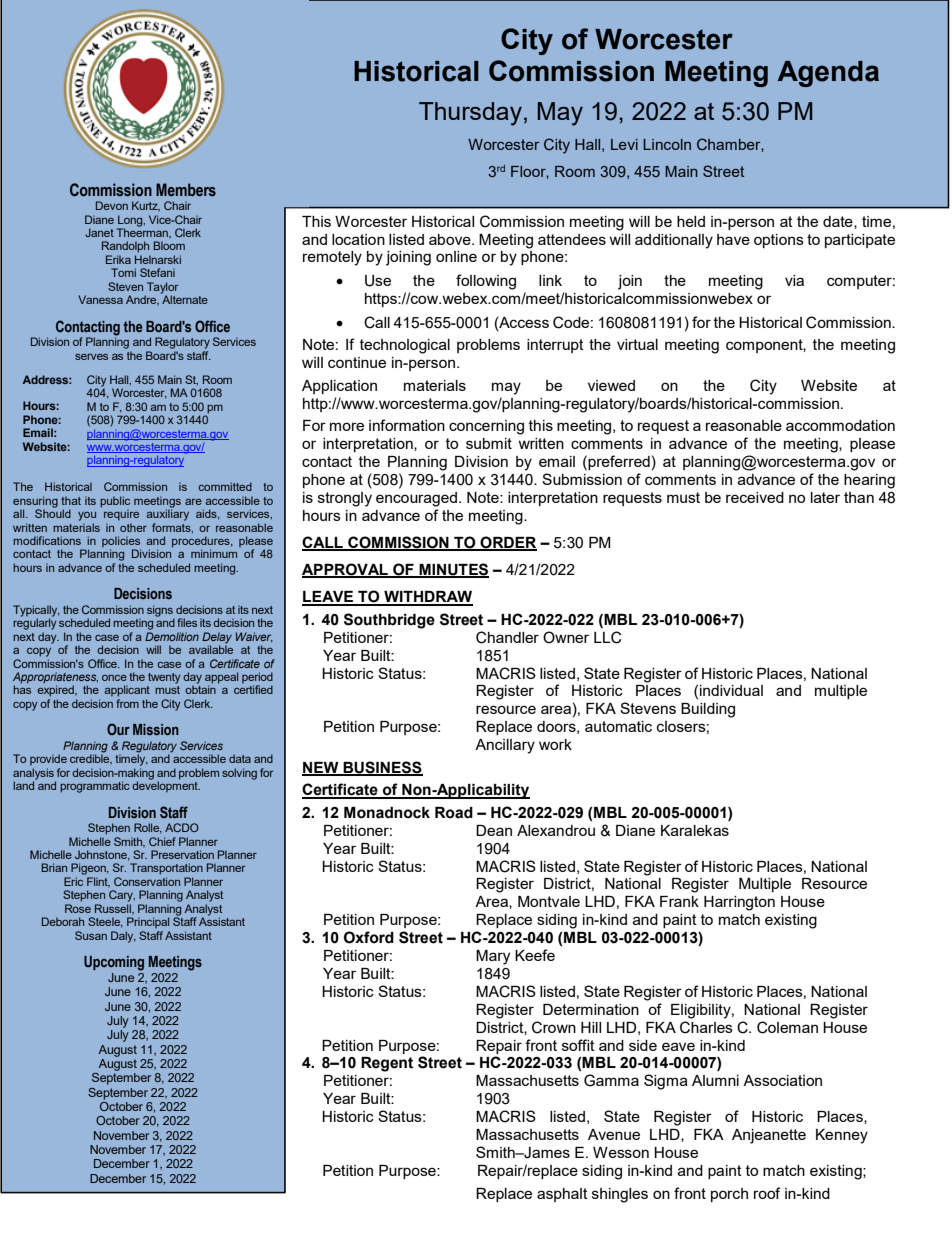 The width and height of the screenshot is (952, 1233). I want to click on Agenda, so click(828, 74).
